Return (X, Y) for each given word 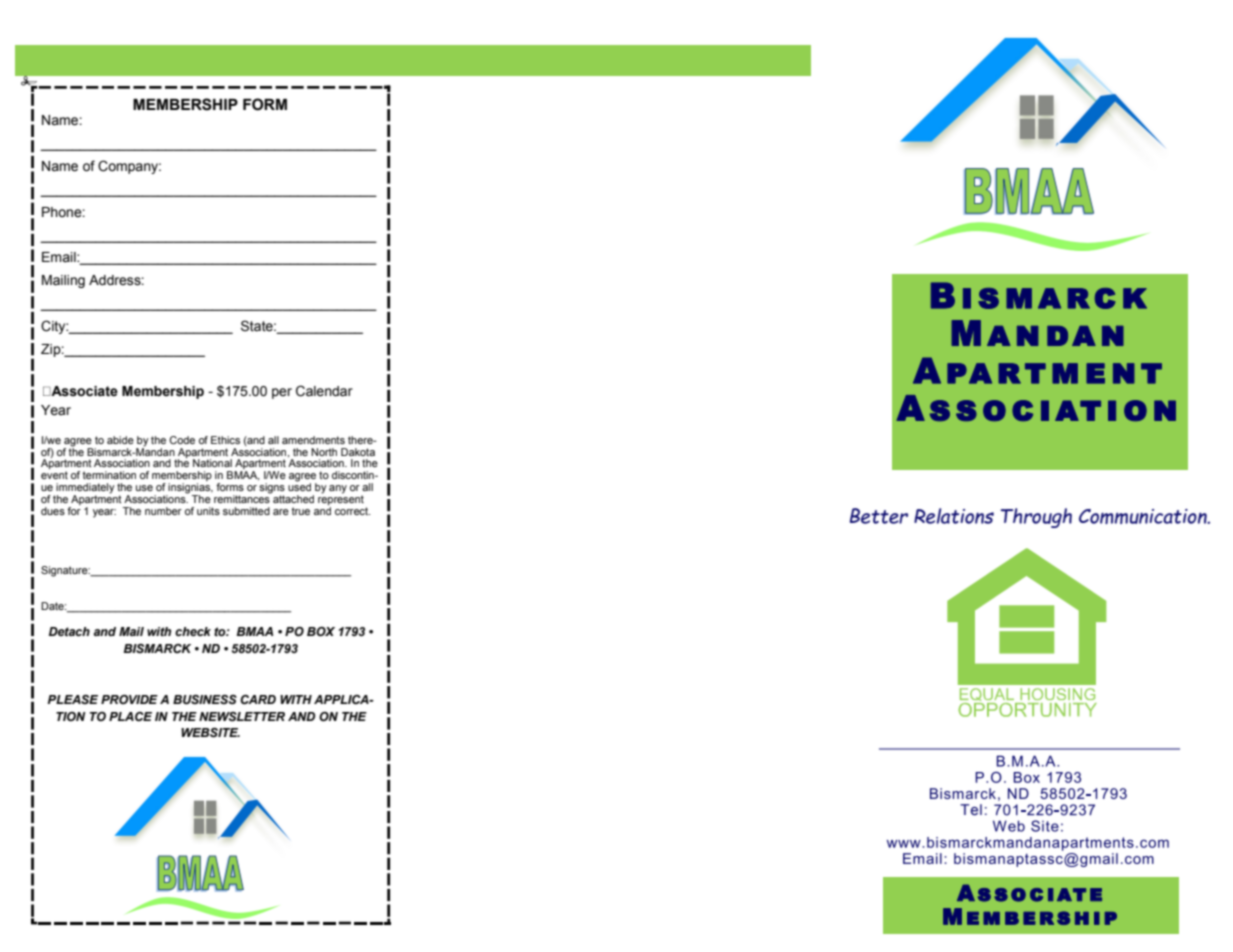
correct (352, 511)
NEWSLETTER (242, 717)
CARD (258, 700)
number (163, 511)
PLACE (130, 717)
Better (879, 516)
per (282, 393)
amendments (313, 440)
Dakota (358, 452)
